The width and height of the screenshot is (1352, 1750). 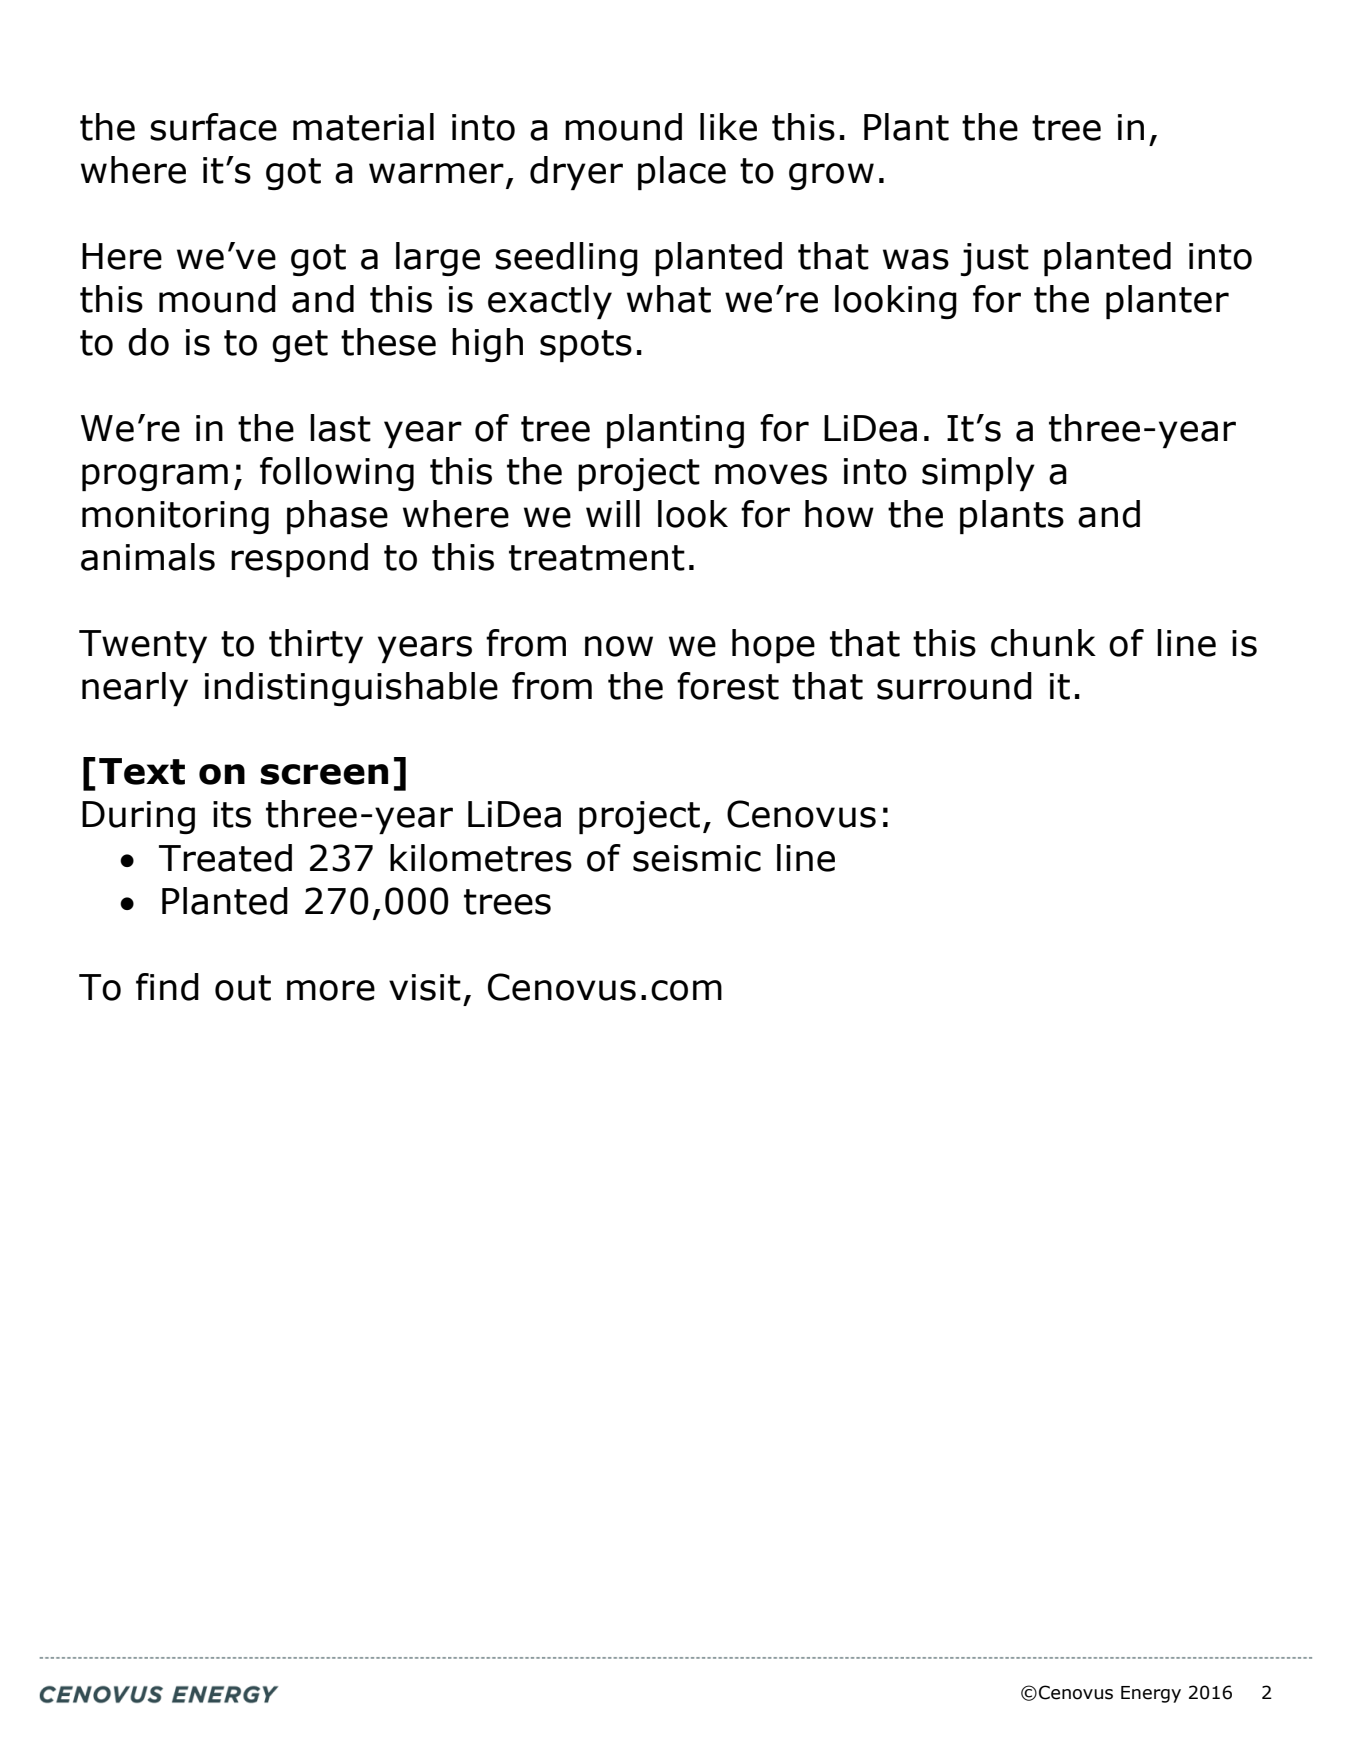 What do you see at coordinates (995, 259) in the screenshot?
I see `just` at bounding box center [995, 259].
